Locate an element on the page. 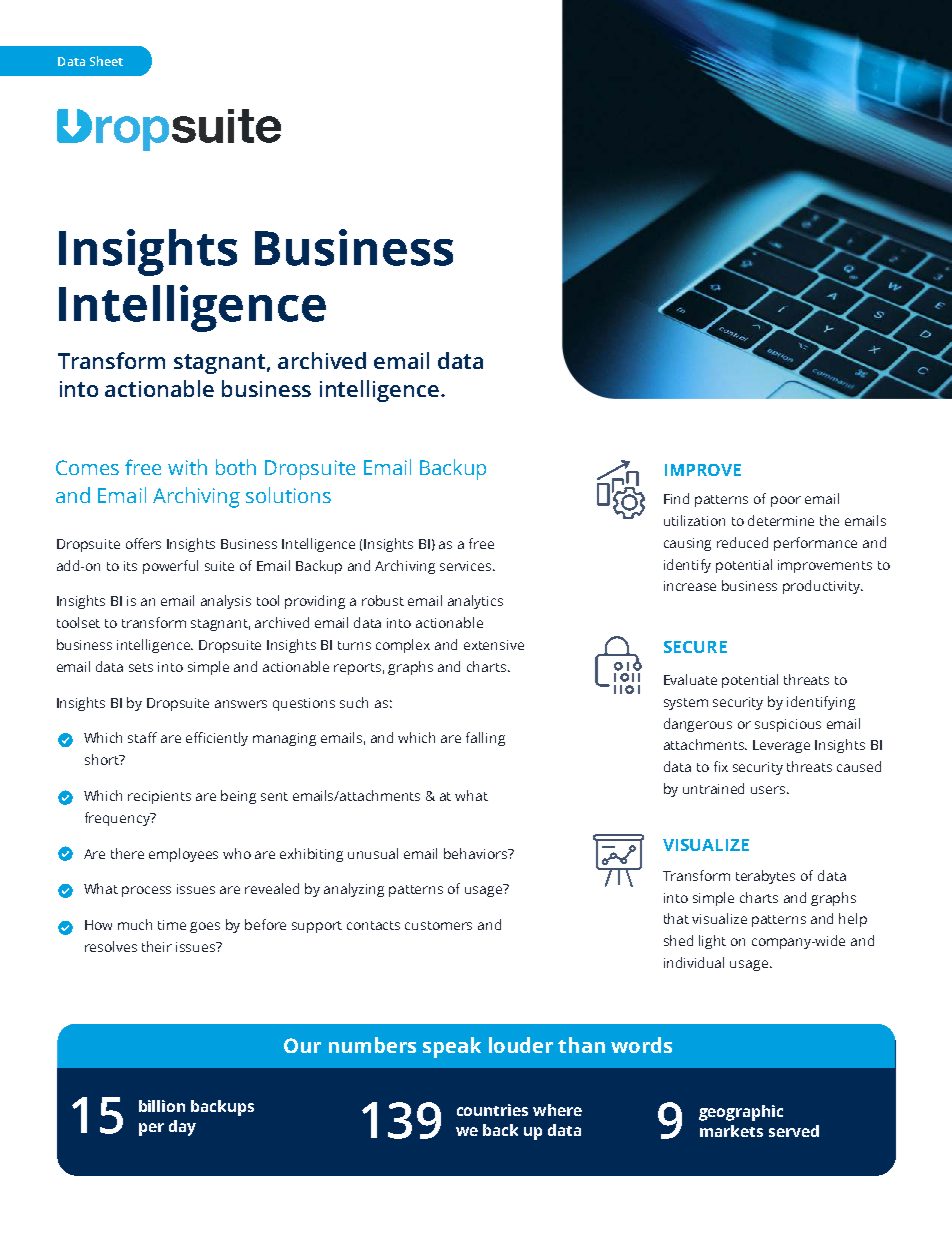 The image size is (952, 1233). productivity is located at coordinates (823, 587).
